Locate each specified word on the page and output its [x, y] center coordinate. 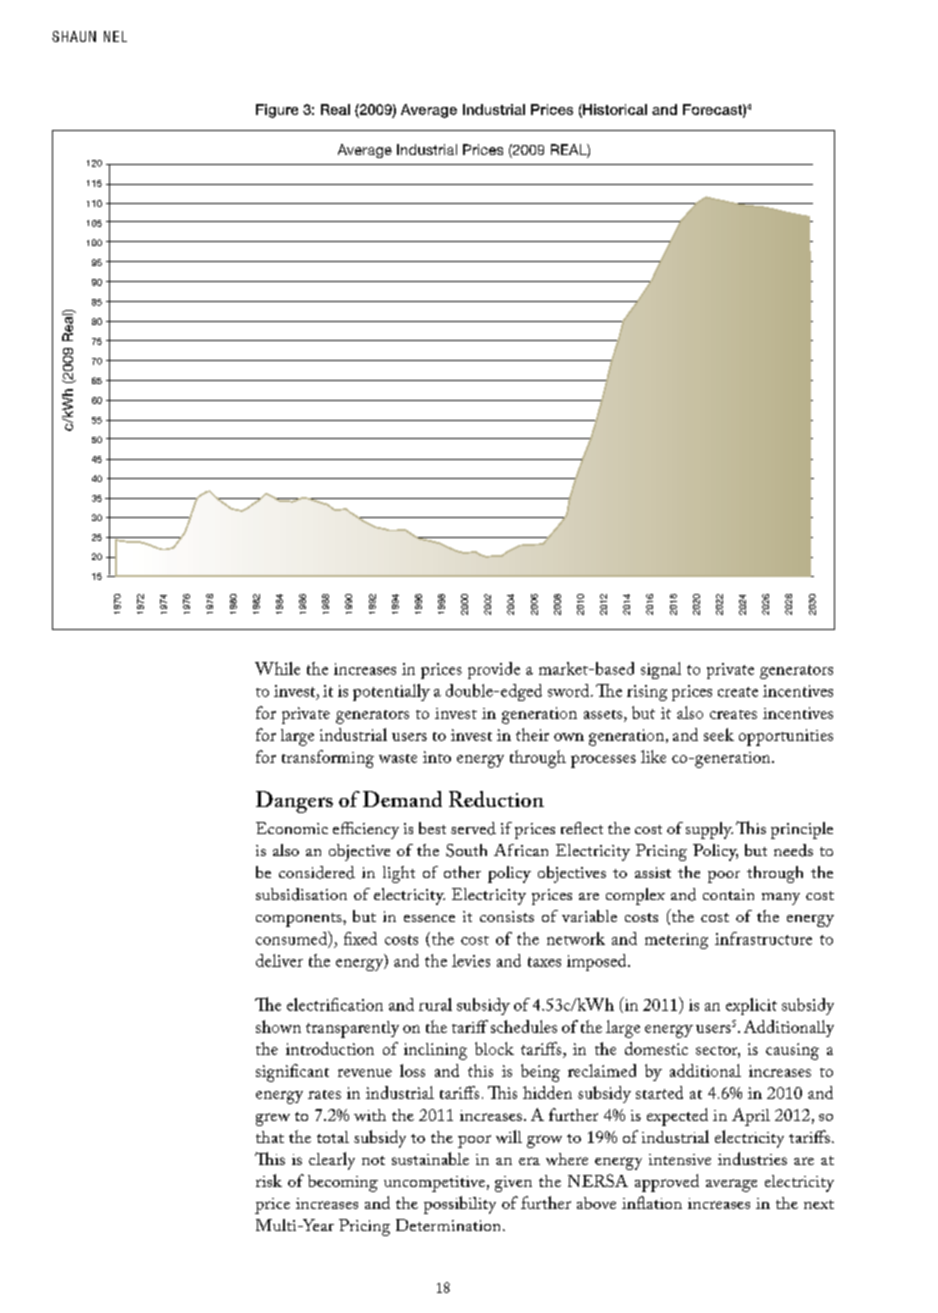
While [277, 668]
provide [494, 670]
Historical [614, 110]
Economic [292, 828]
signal [661, 670]
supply [709, 830]
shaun [74, 36]
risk [269, 1180]
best [432, 828]
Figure [277, 111]
